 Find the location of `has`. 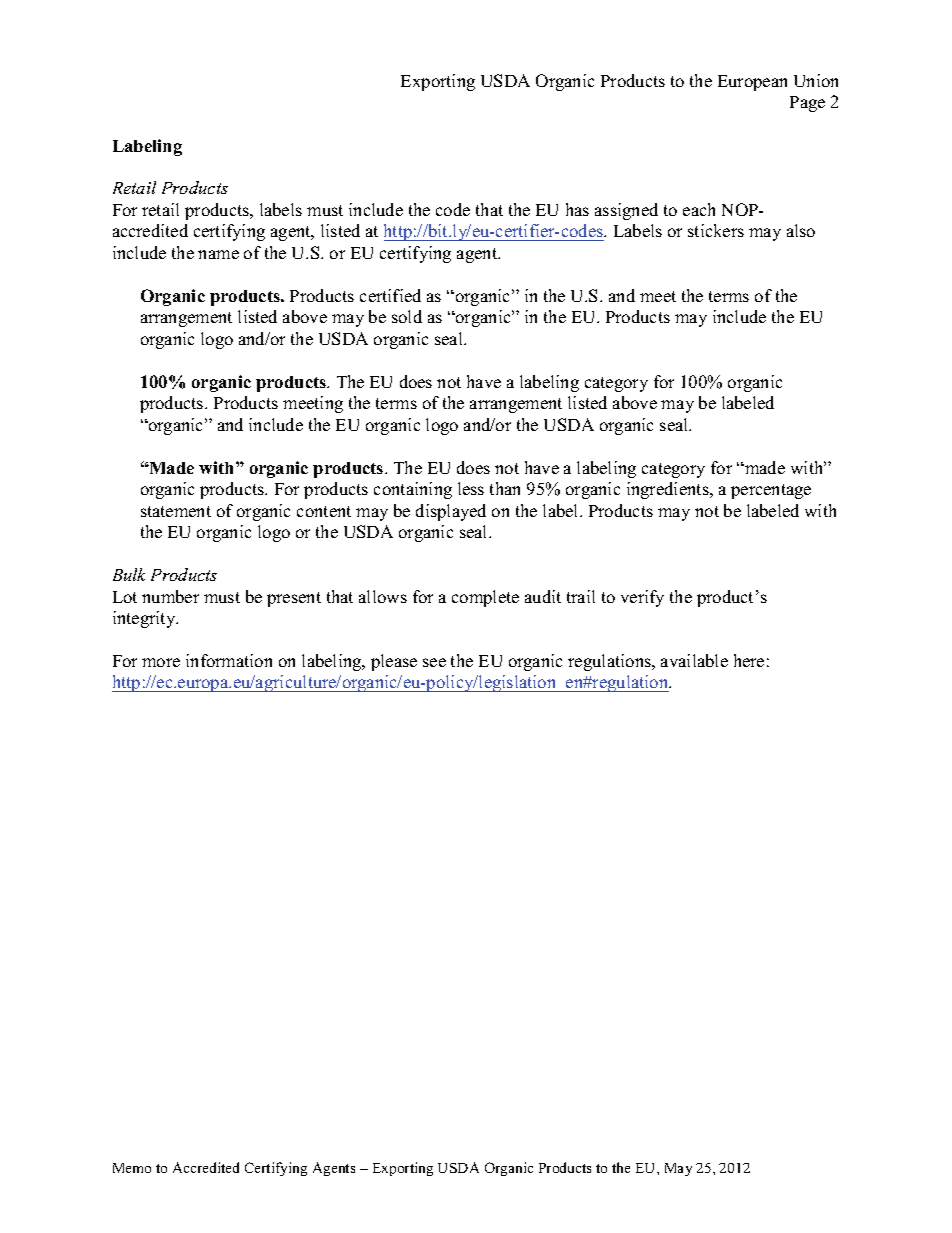

has is located at coordinates (577, 209).
